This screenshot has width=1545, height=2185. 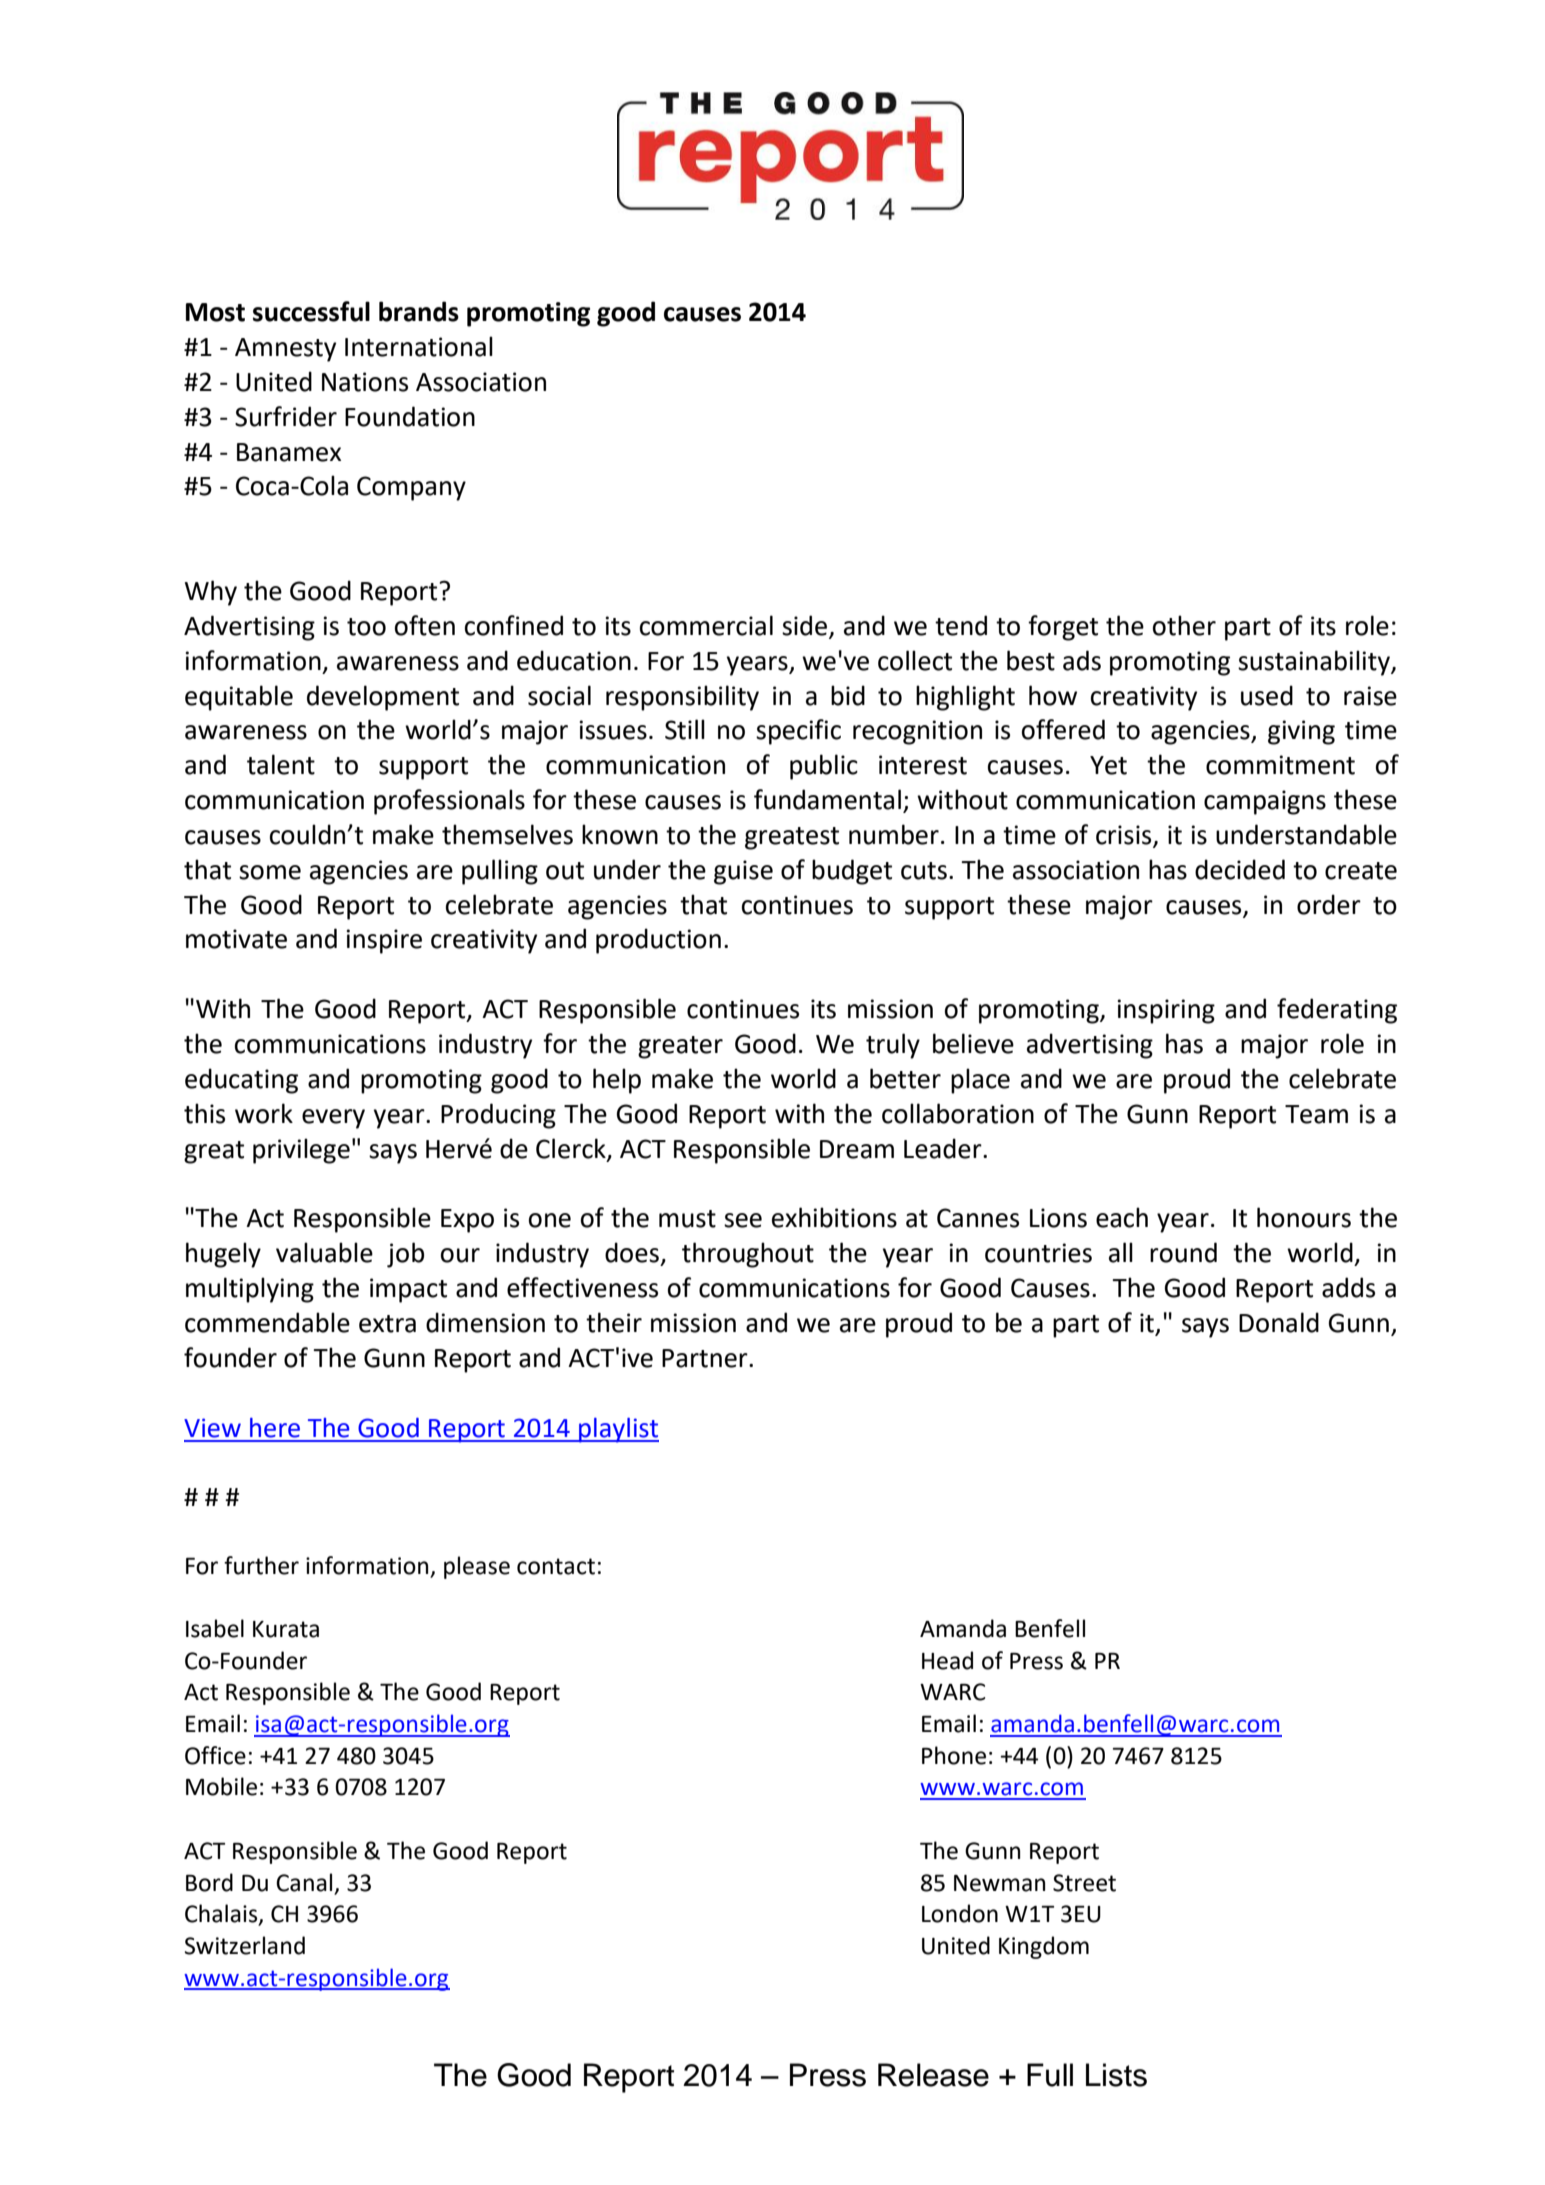 What do you see at coordinates (1184, 625) in the screenshot?
I see `other` at bounding box center [1184, 625].
